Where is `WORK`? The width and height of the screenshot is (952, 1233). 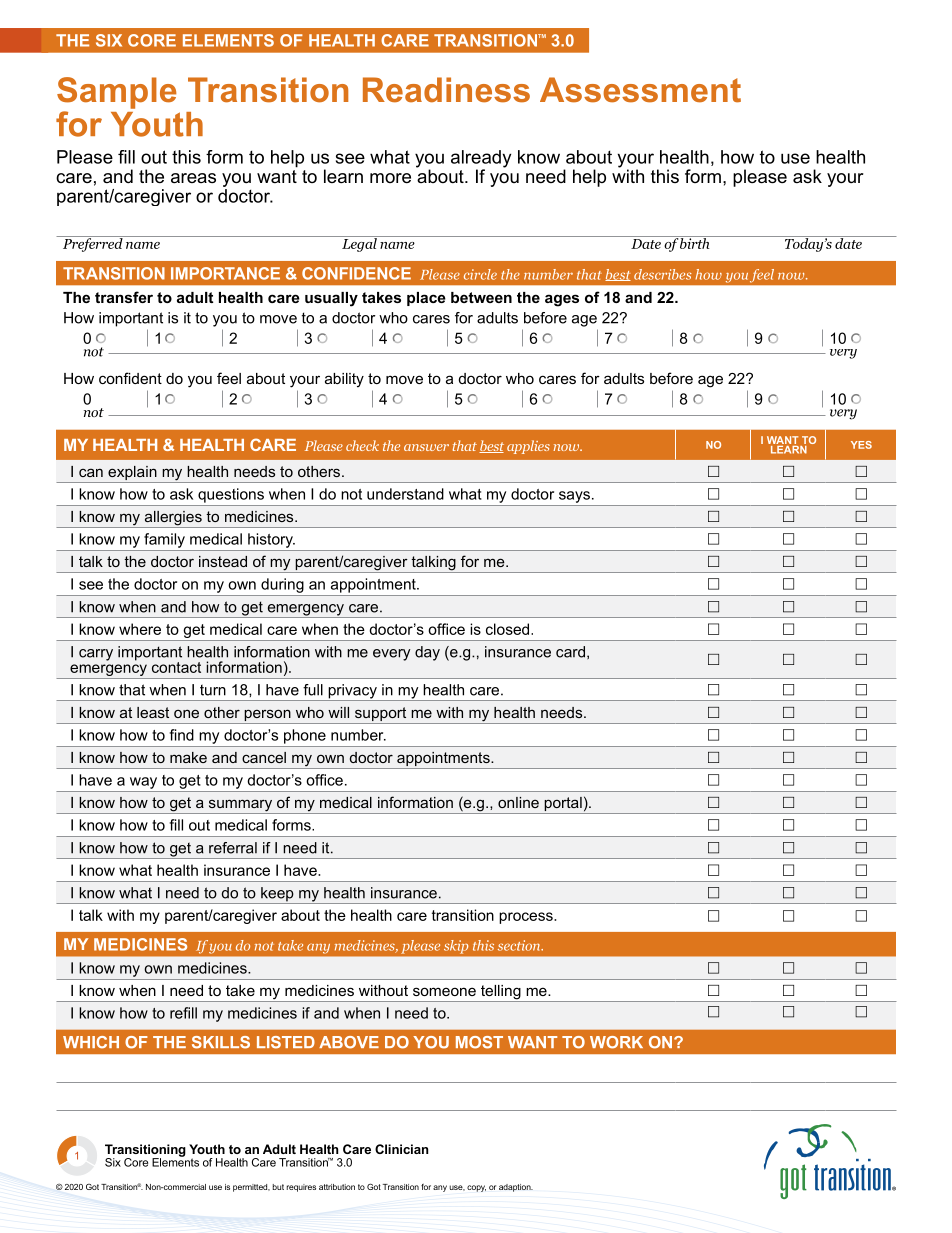 WORK is located at coordinates (616, 1042).
